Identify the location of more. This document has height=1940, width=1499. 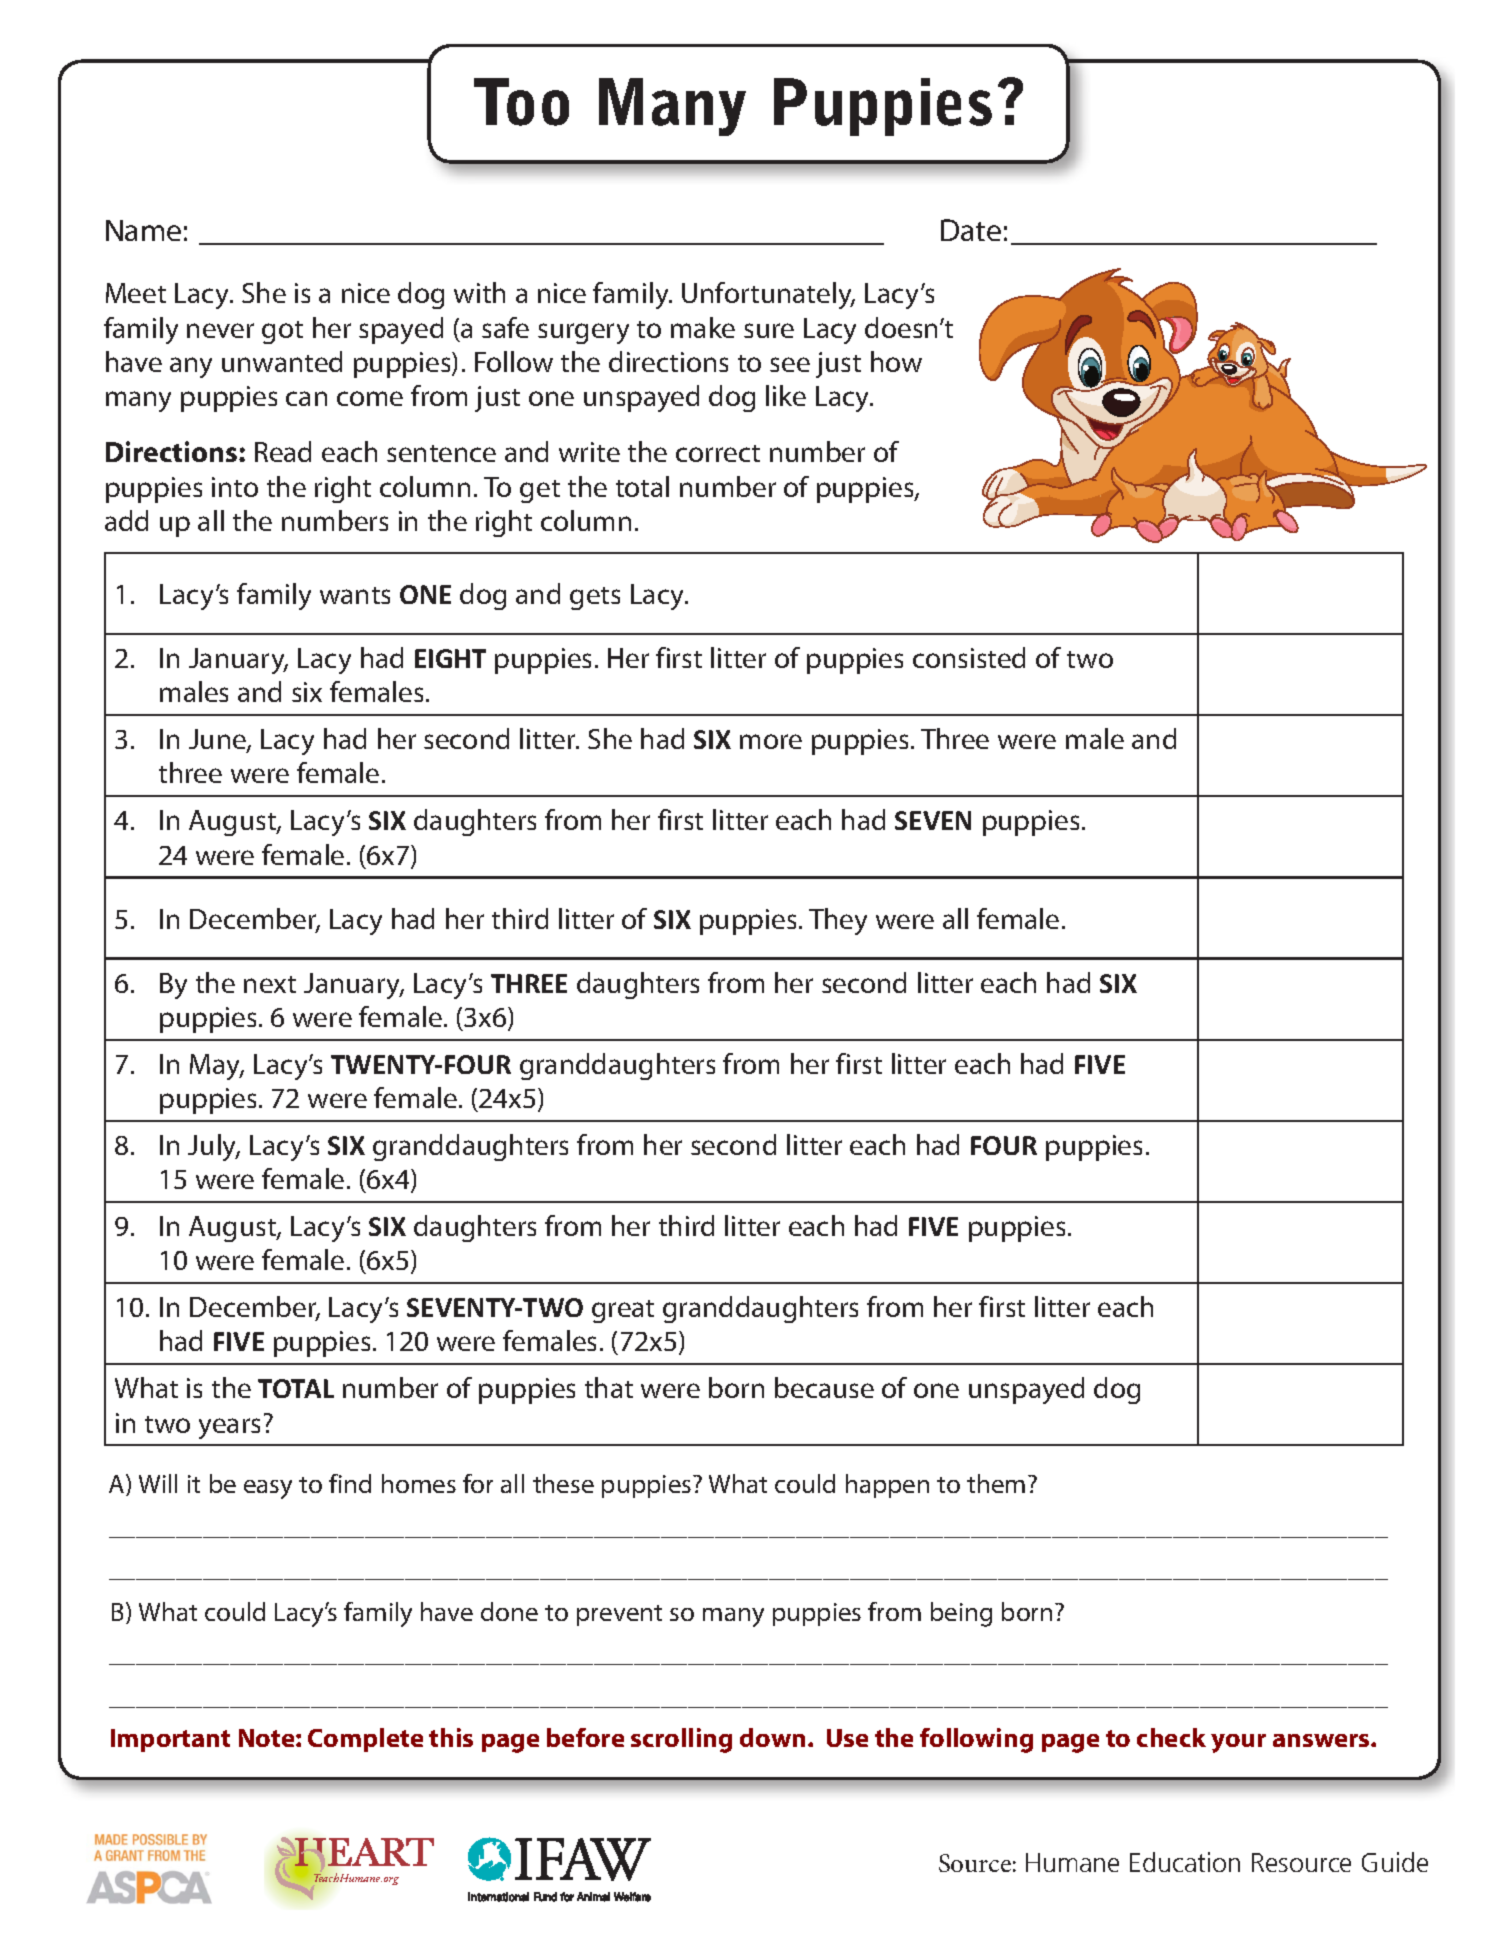
(771, 741).
